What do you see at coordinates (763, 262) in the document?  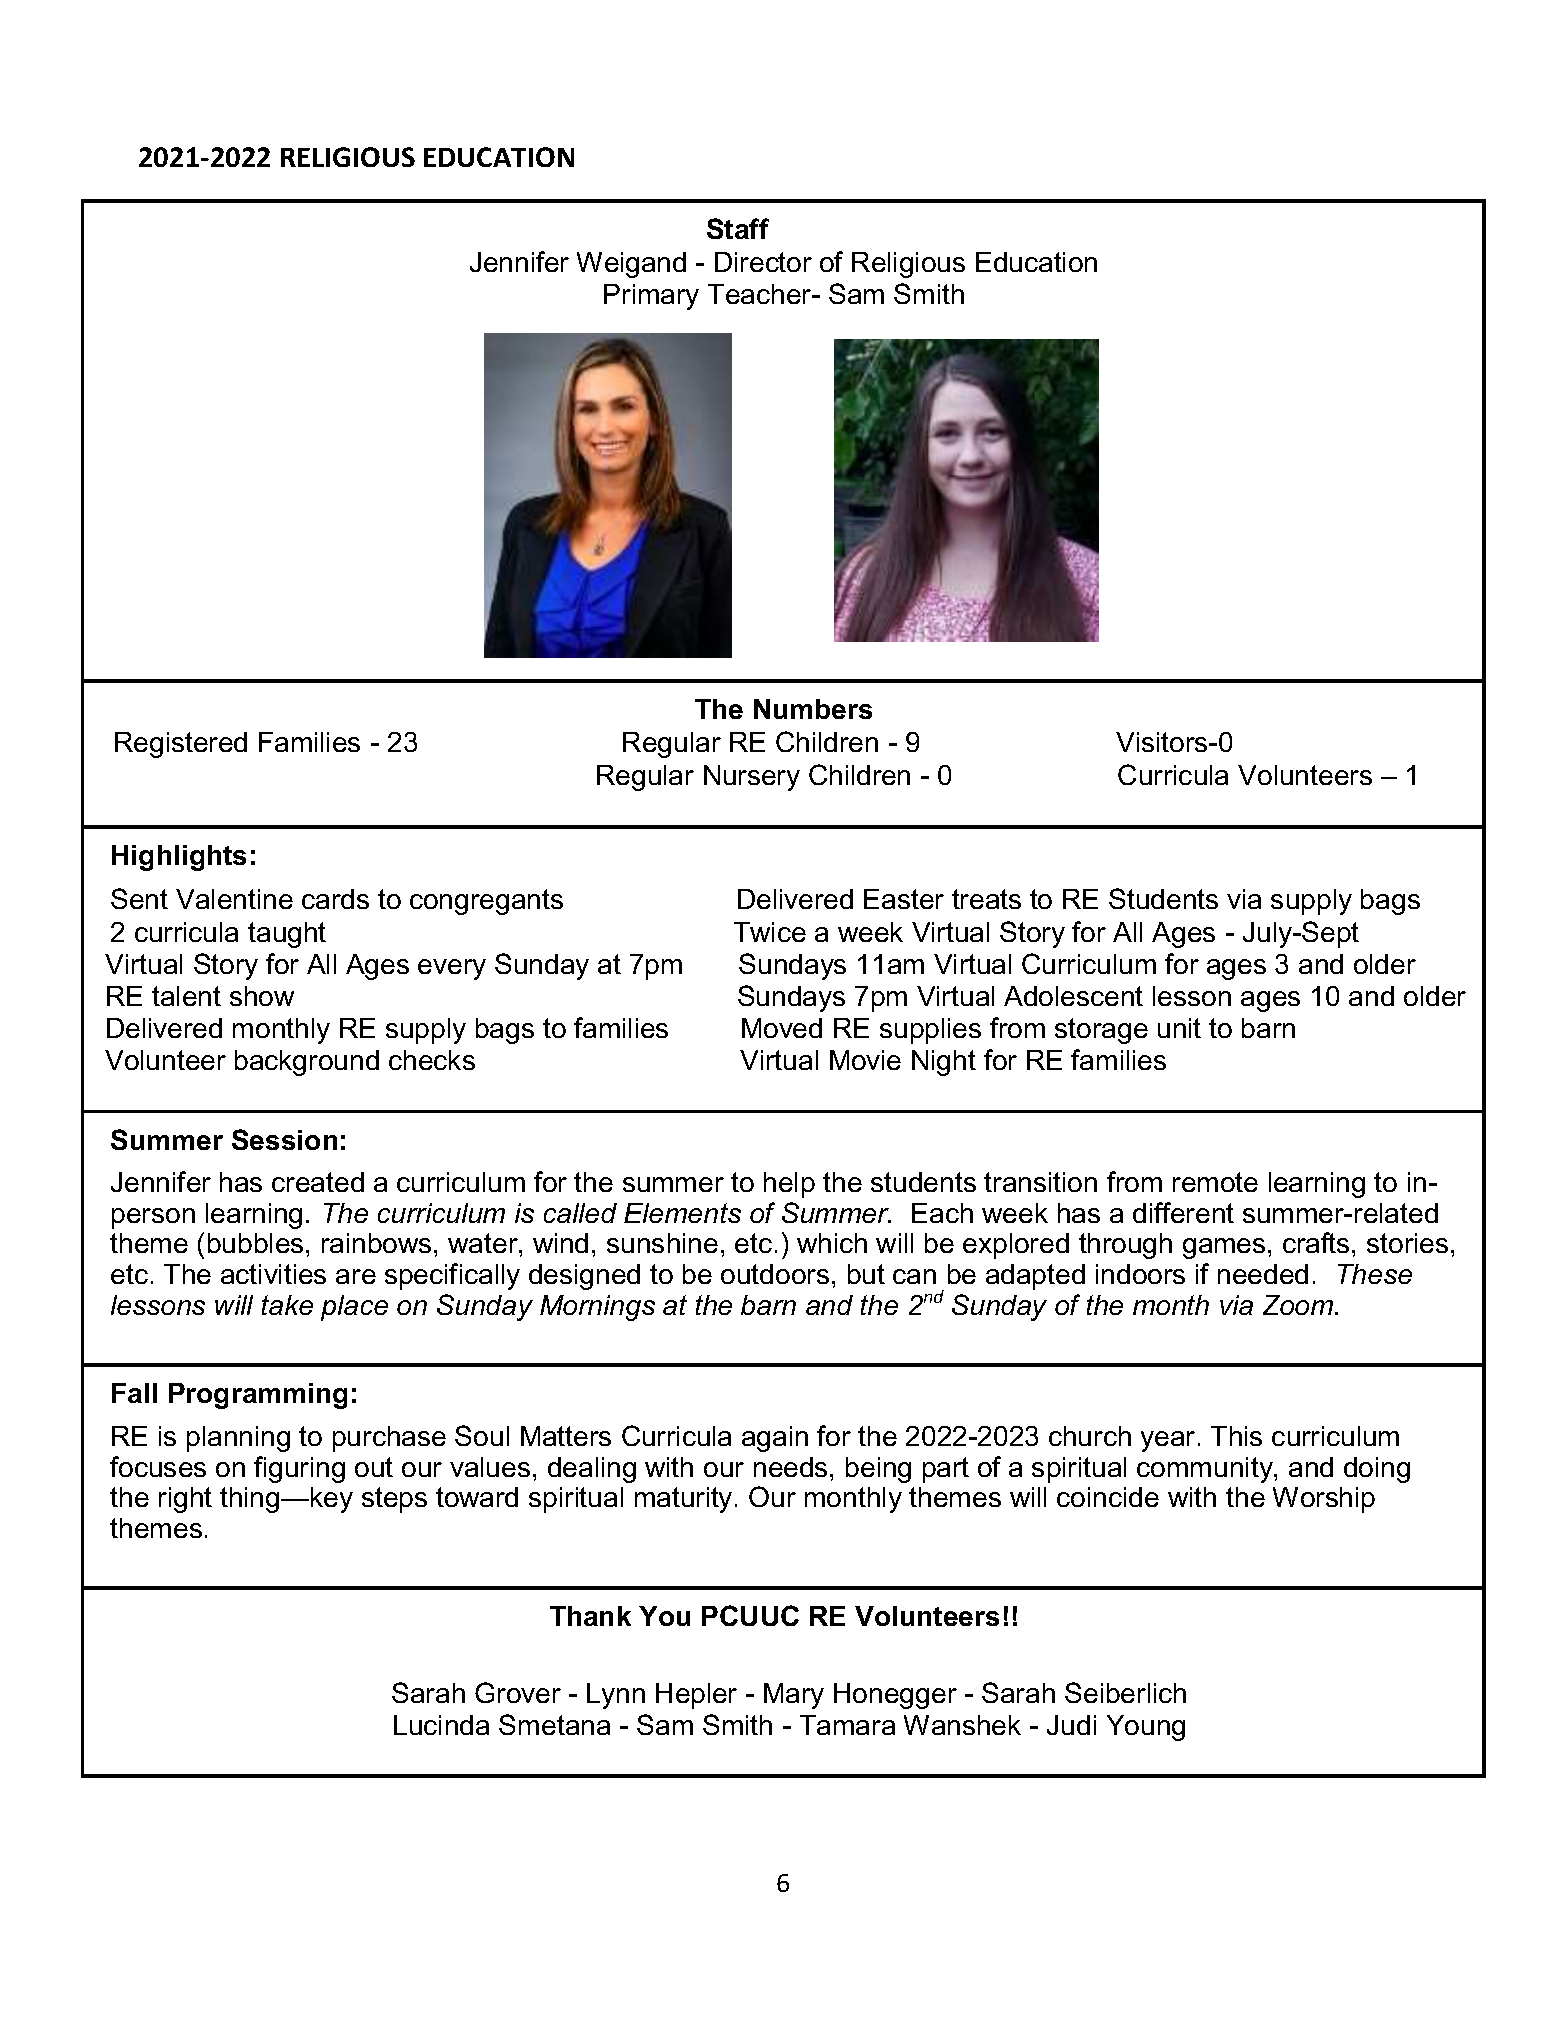 I see `Director` at bounding box center [763, 262].
